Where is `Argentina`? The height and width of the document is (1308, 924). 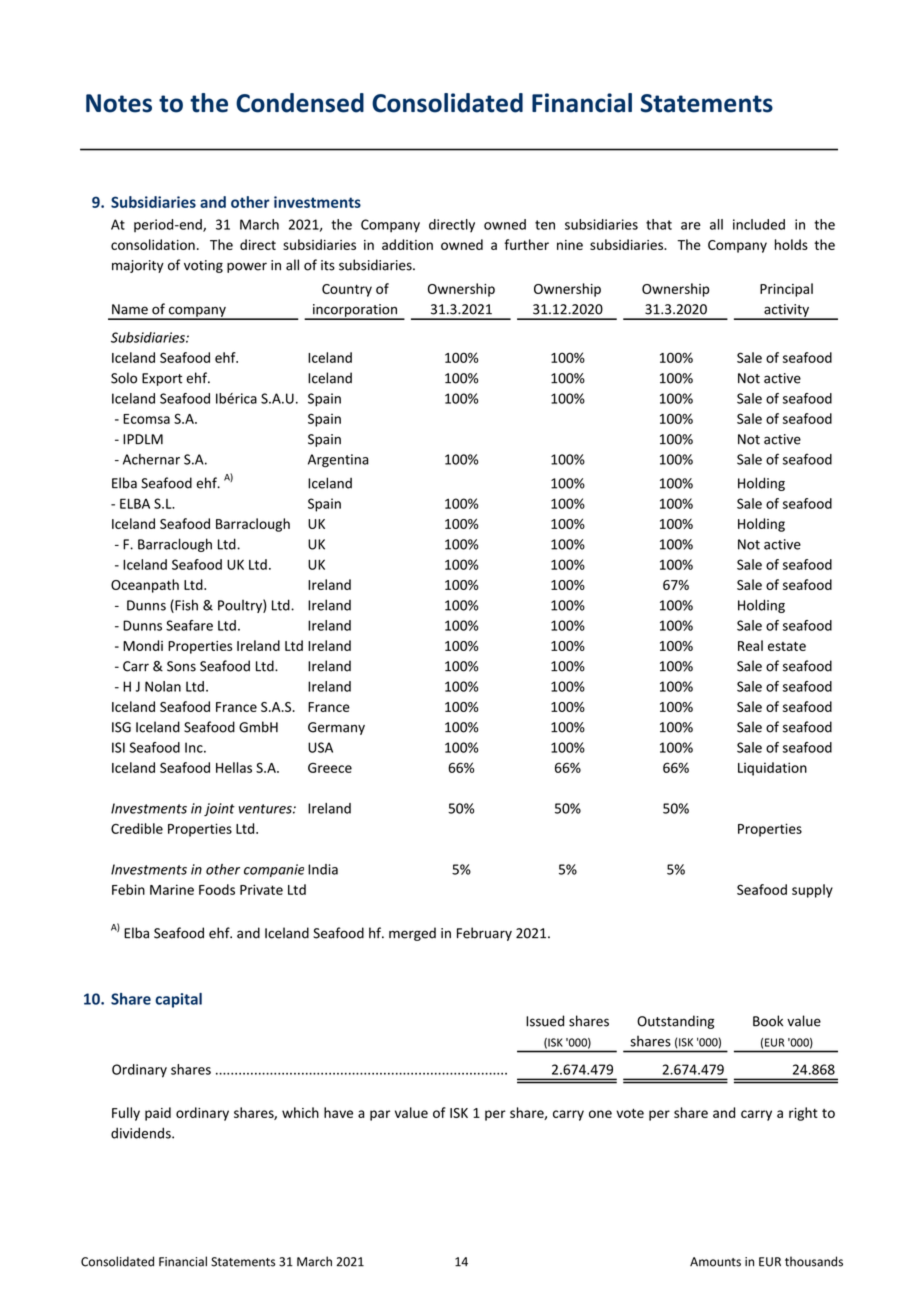 Argentina is located at coordinates (338, 461).
